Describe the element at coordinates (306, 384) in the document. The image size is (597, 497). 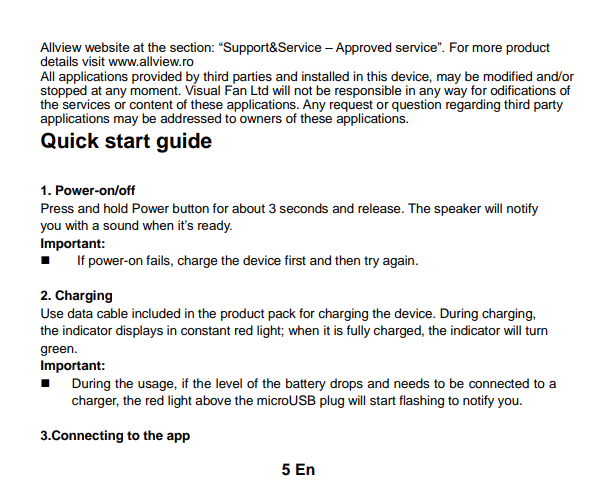
I see `battery` at that location.
